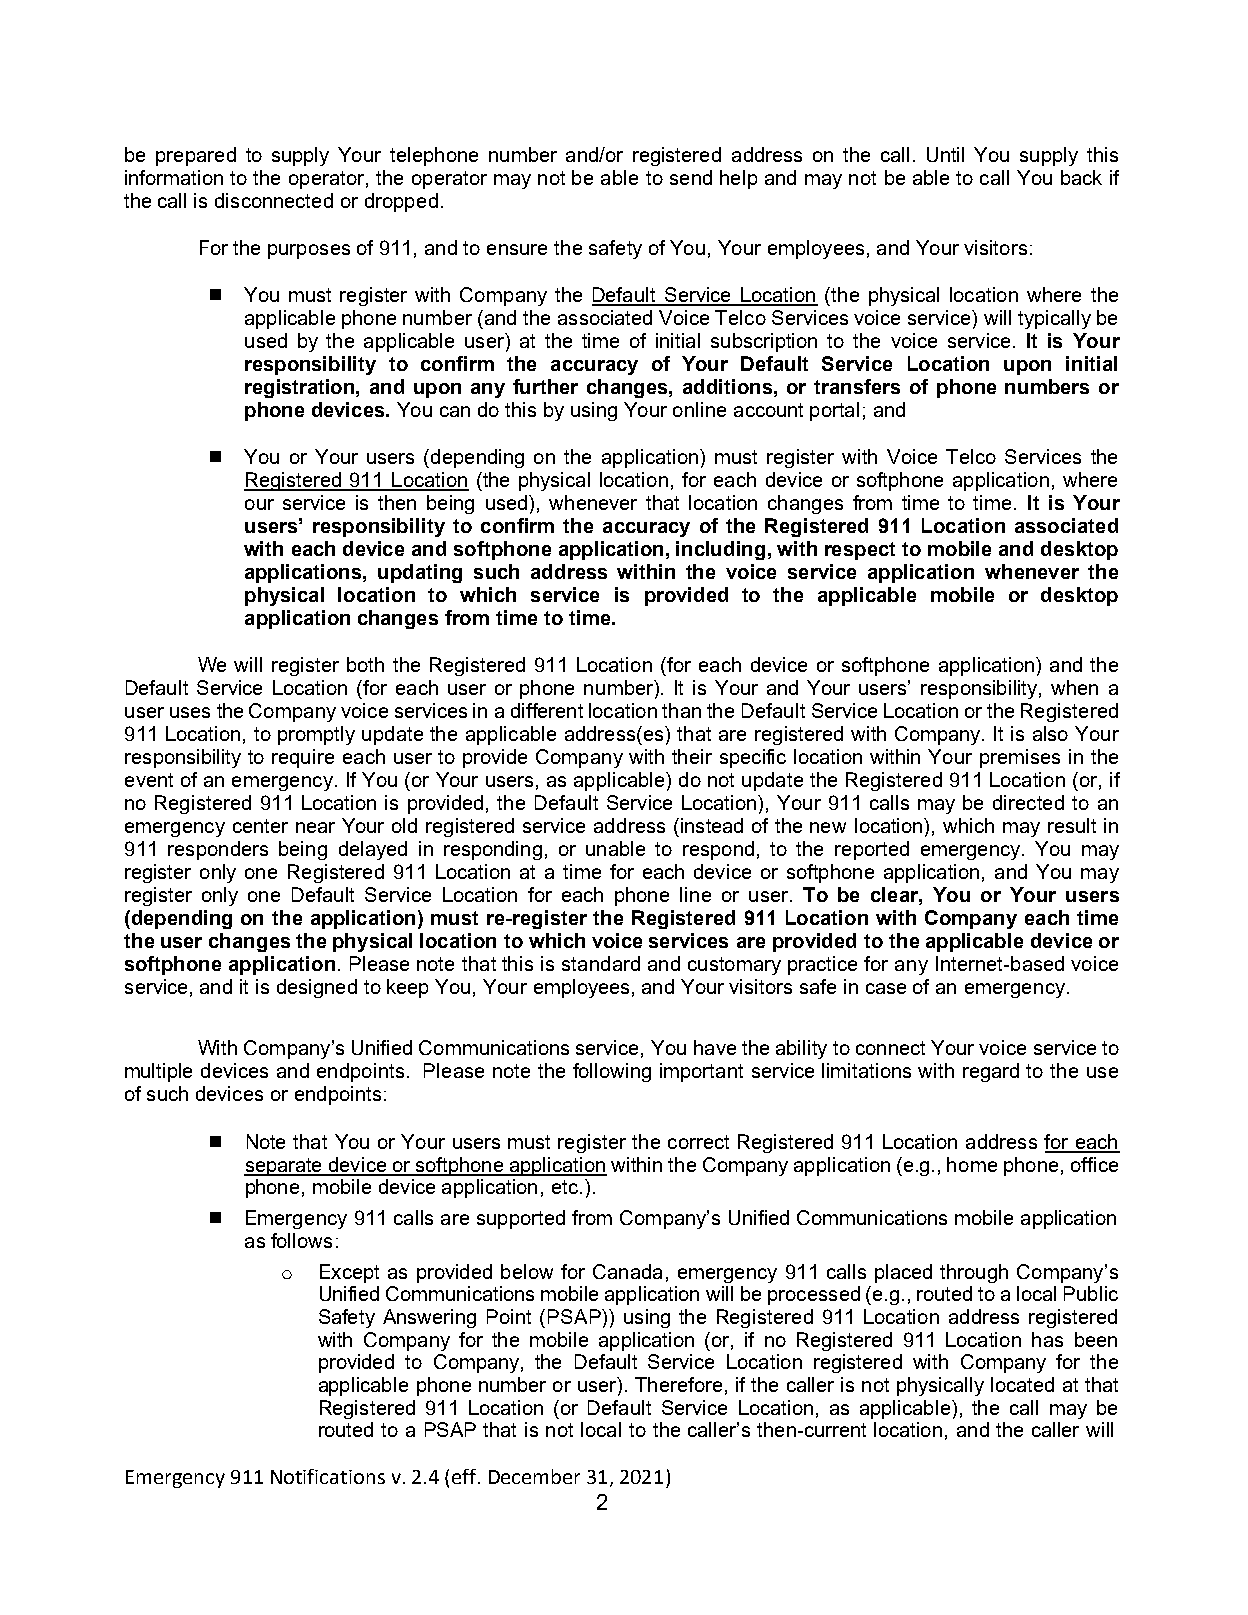 The height and width of the screenshot is (1615, 1248). What do you see at coordinates (1022, 1384) in the screenshot?
I see `located` at bounding box center [1022, 1384].
